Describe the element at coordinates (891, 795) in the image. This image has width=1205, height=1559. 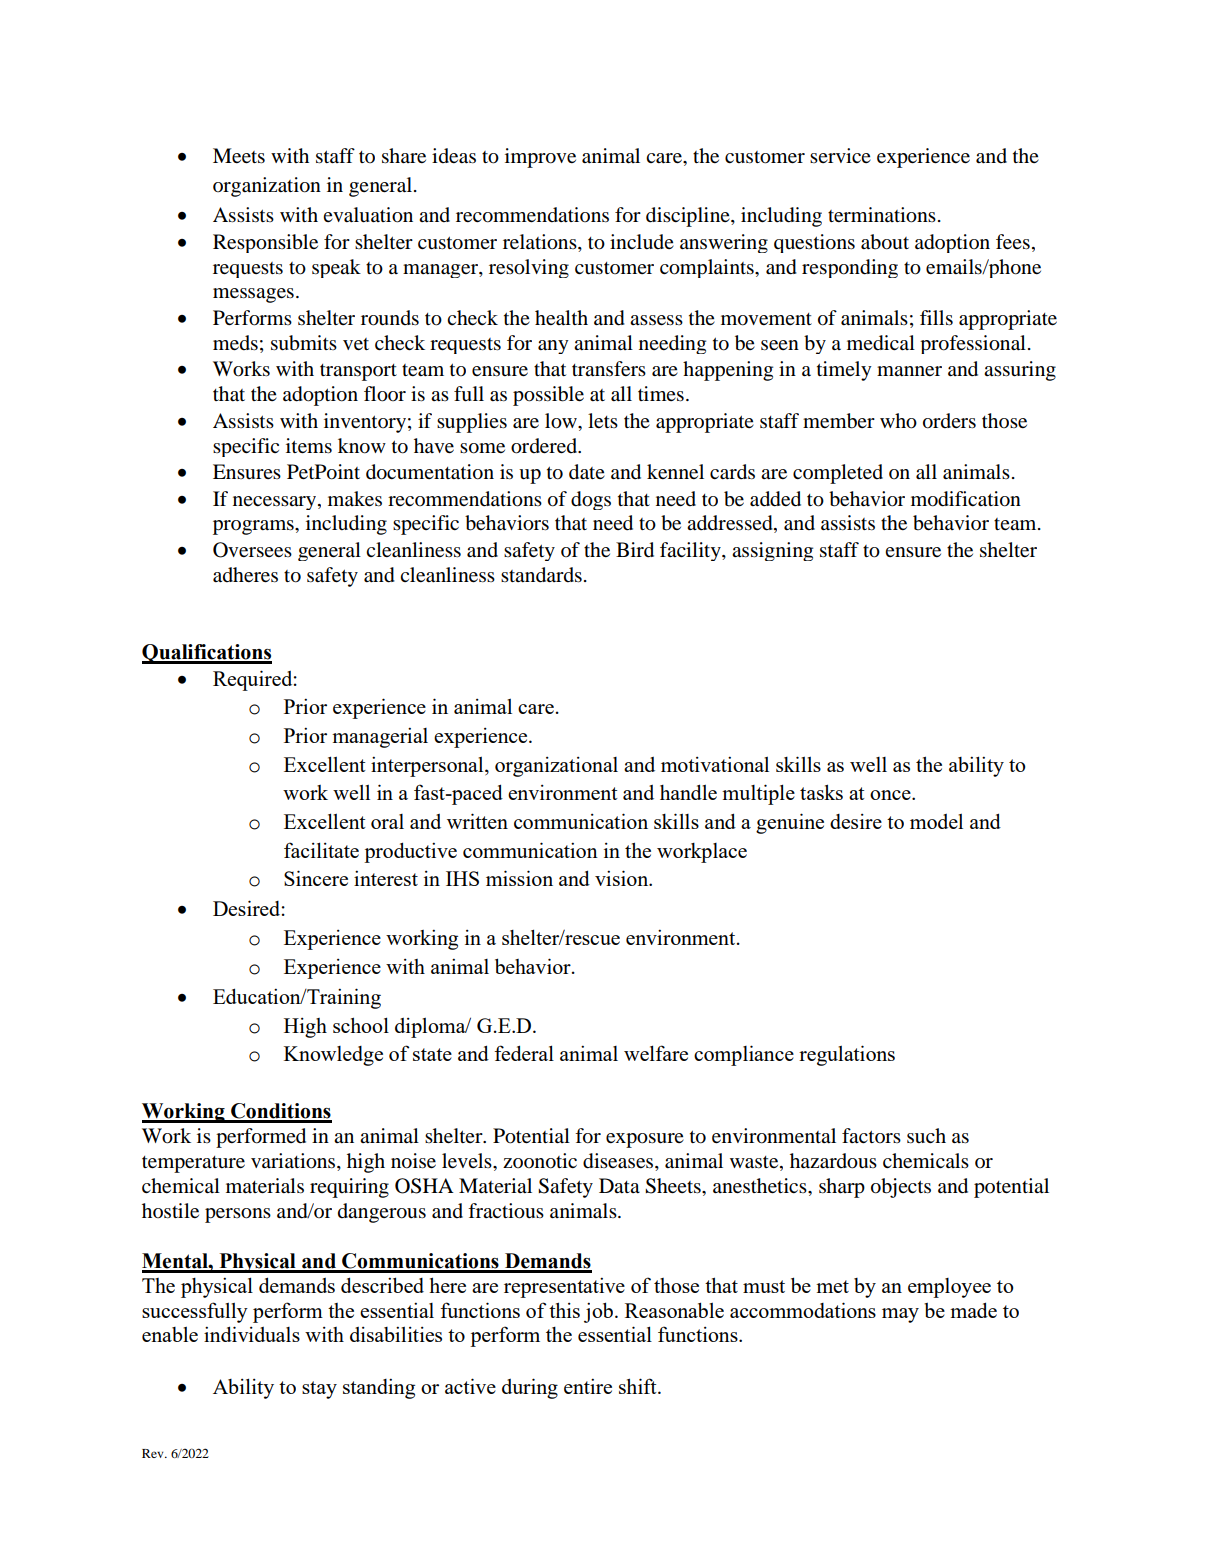
I see `once` at that location.
